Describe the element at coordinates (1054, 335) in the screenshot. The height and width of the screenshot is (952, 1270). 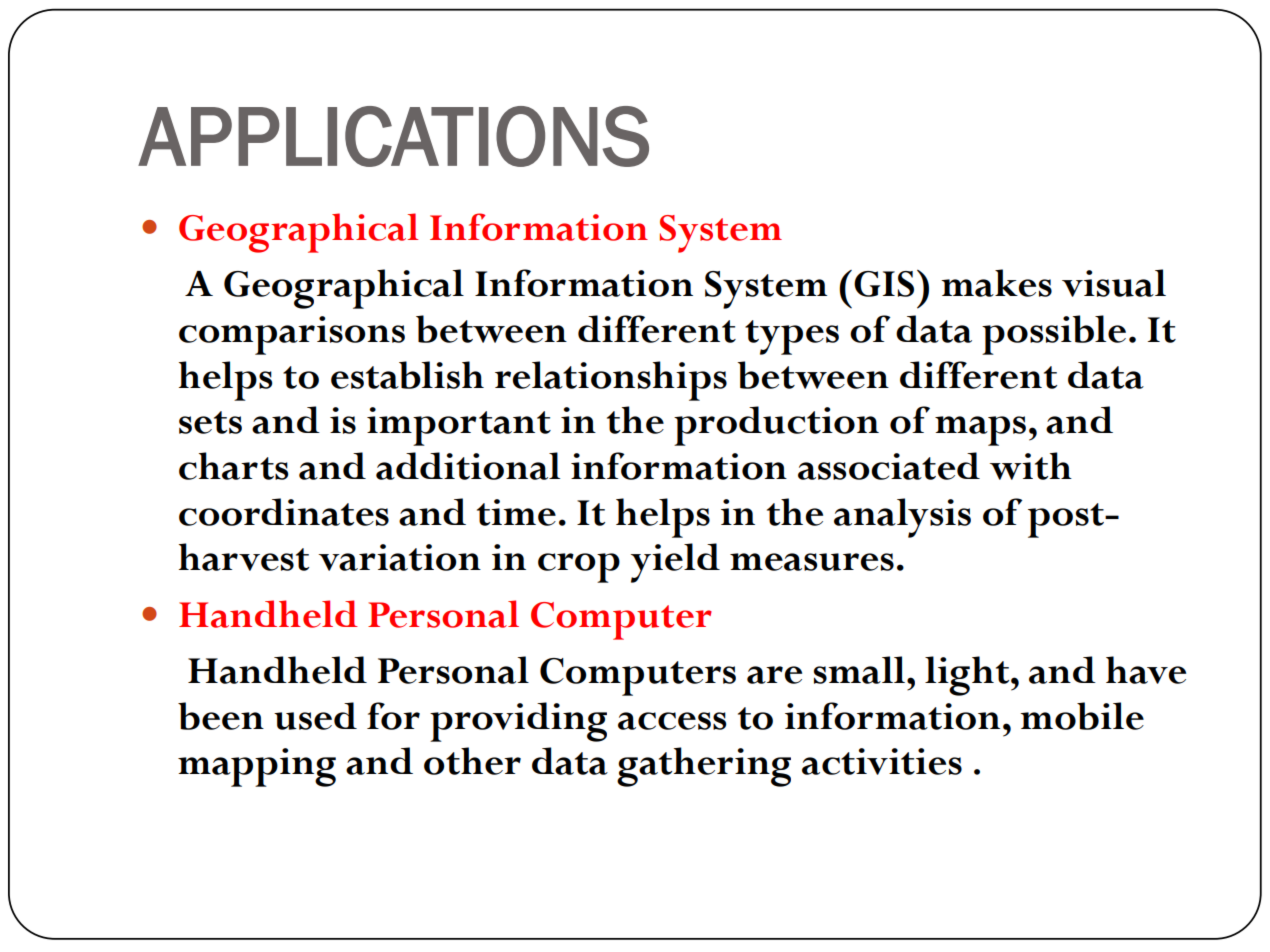
I see `possible` at that location.
